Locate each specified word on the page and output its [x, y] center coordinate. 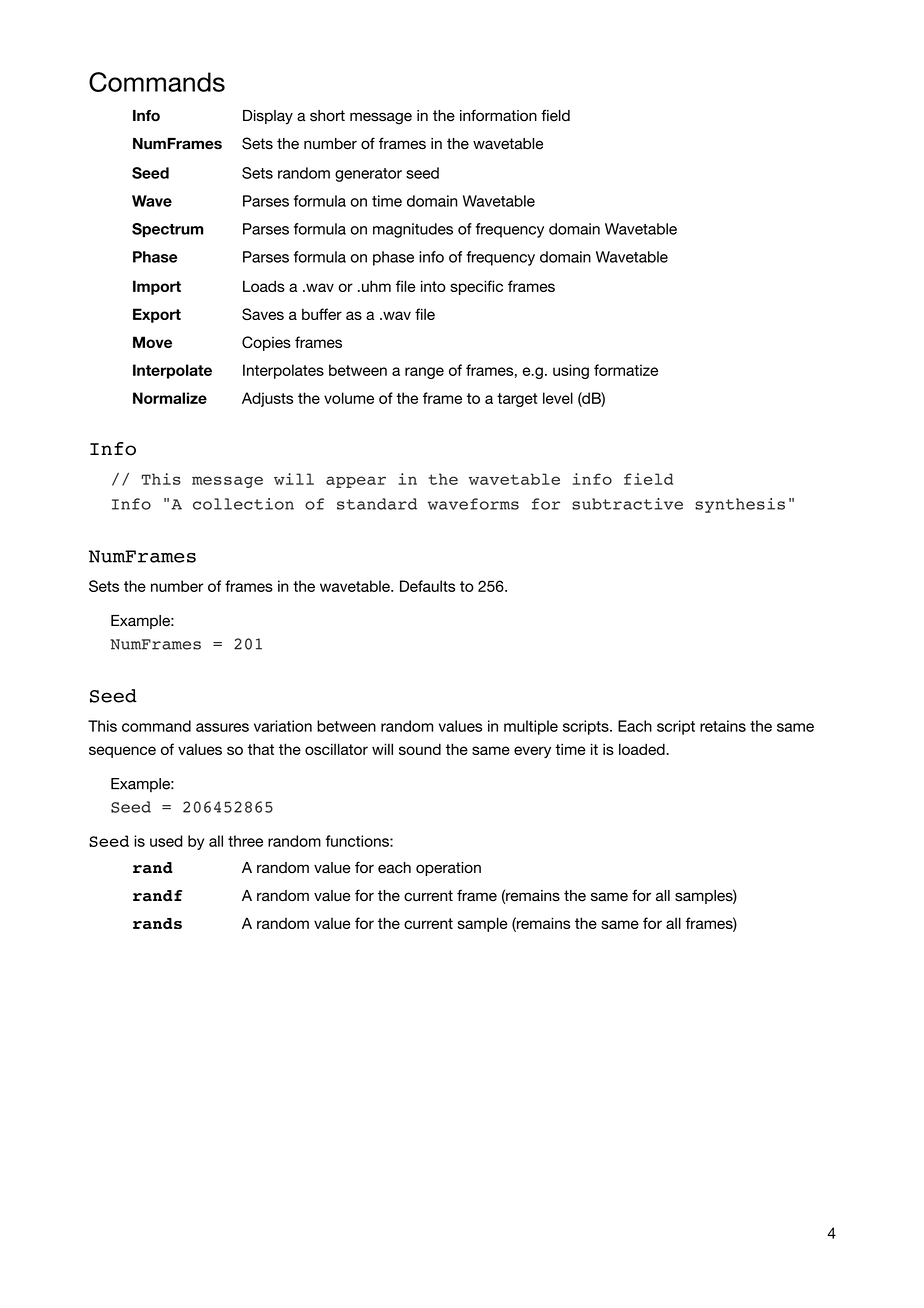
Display [268, 117]
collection [243, 504]
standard [377, 504]
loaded [643, 749]
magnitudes [413, 230]
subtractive [627, 504]
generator [368, 175]
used [166, 841]
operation [448, 869]
